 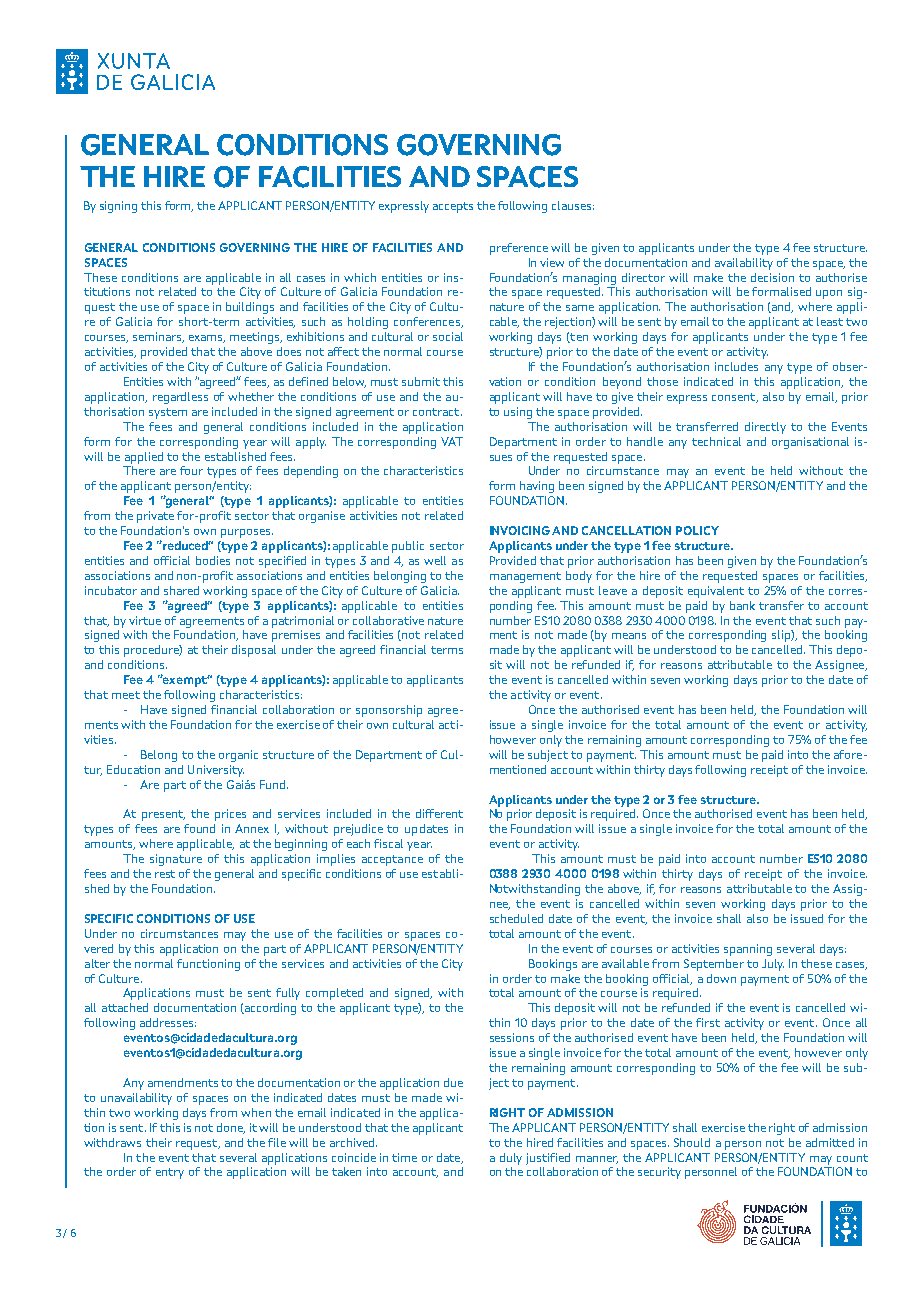 I want to click on decision, so click(x=772, y=277).
